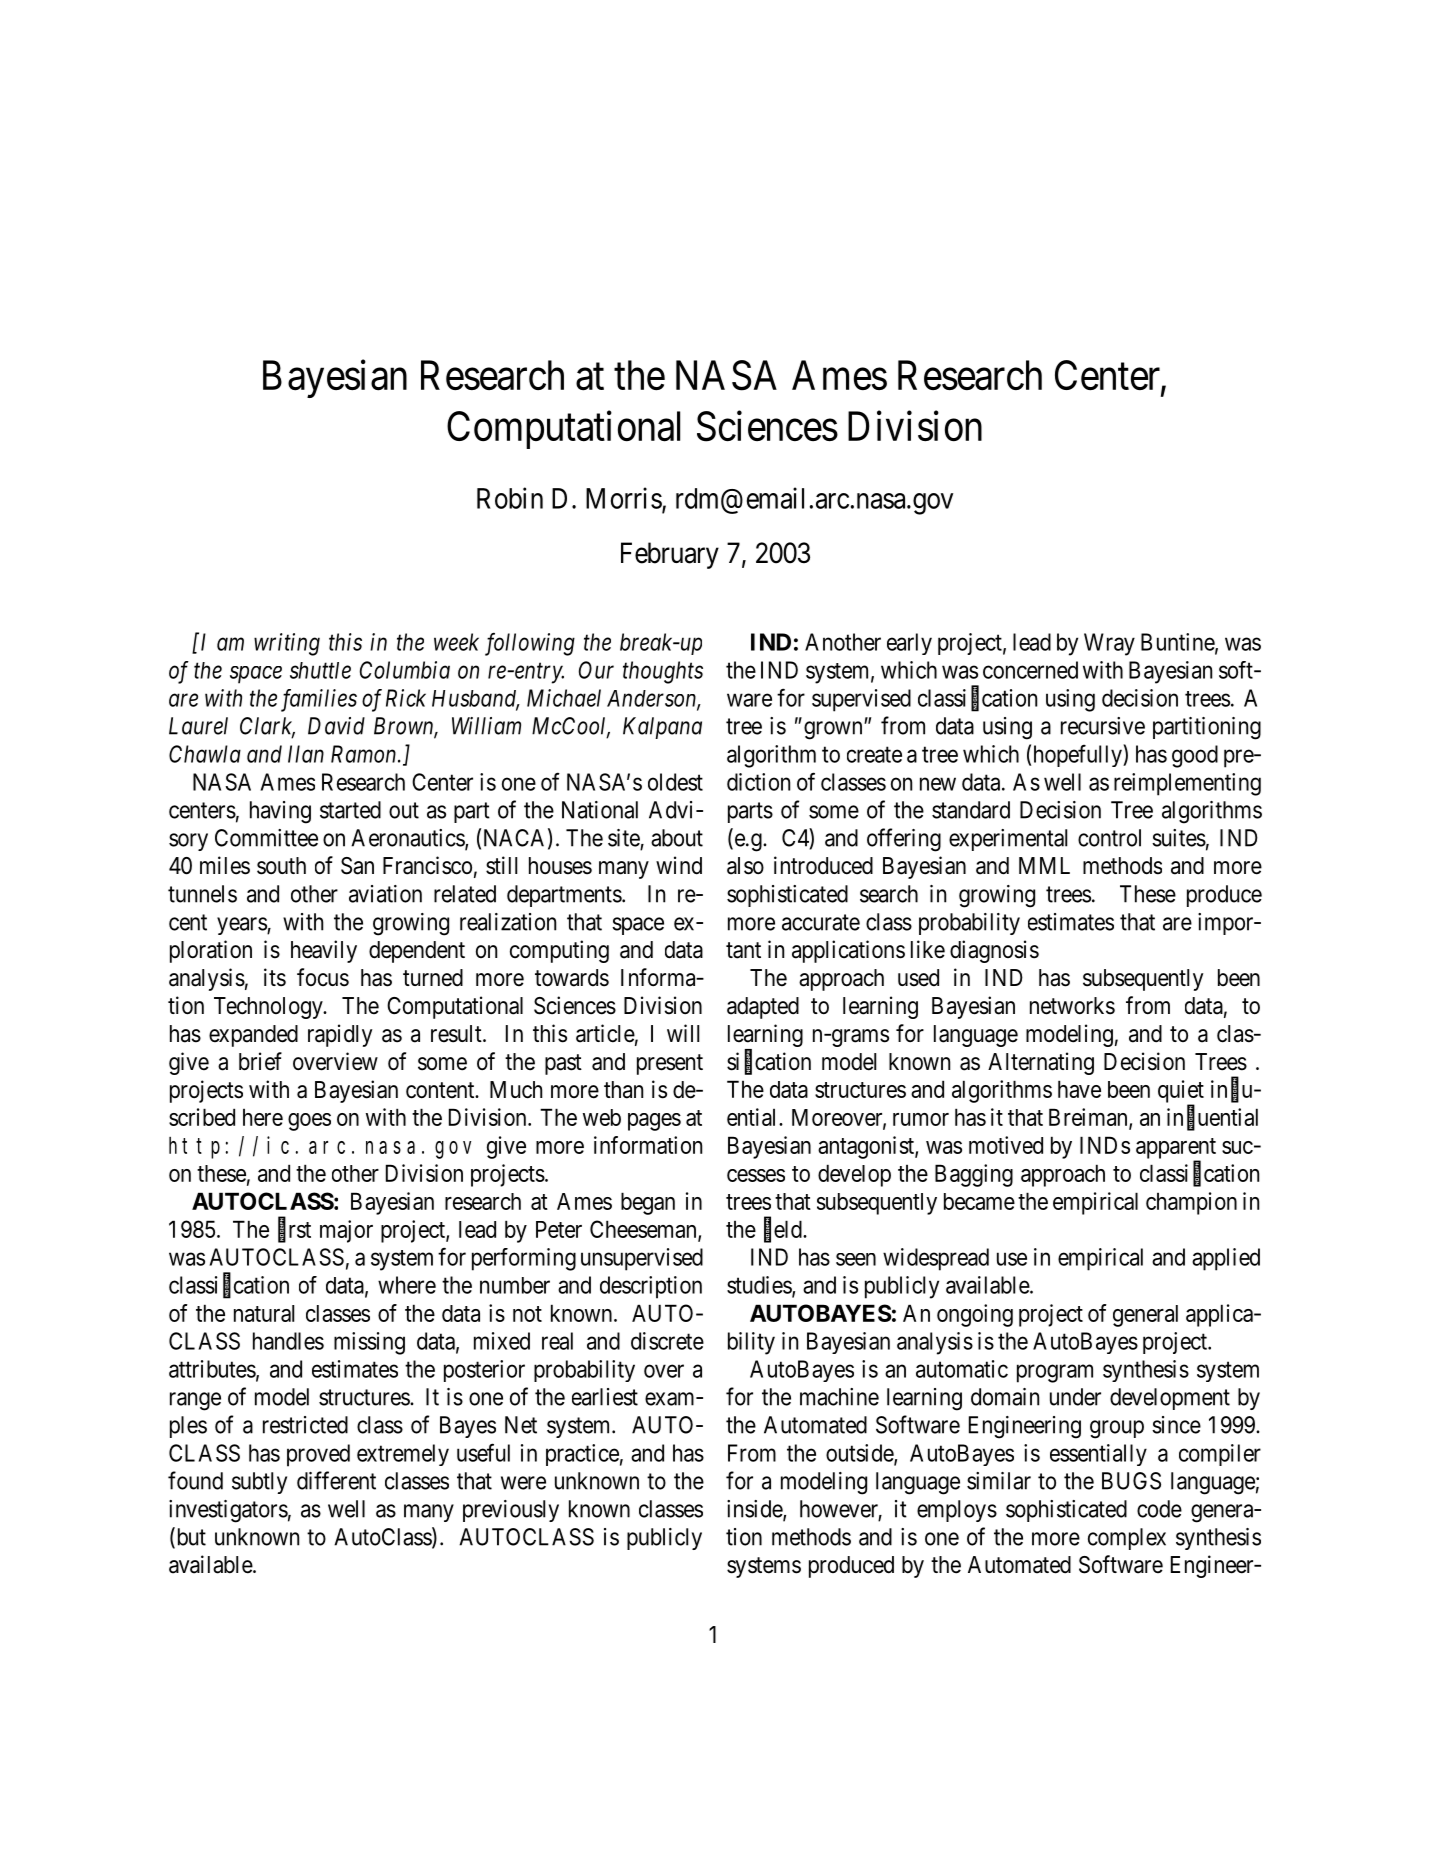  What do you see at coordinates (1072, 1006) in the page?
I see `networks` at bounding box center [1072, 1006].
